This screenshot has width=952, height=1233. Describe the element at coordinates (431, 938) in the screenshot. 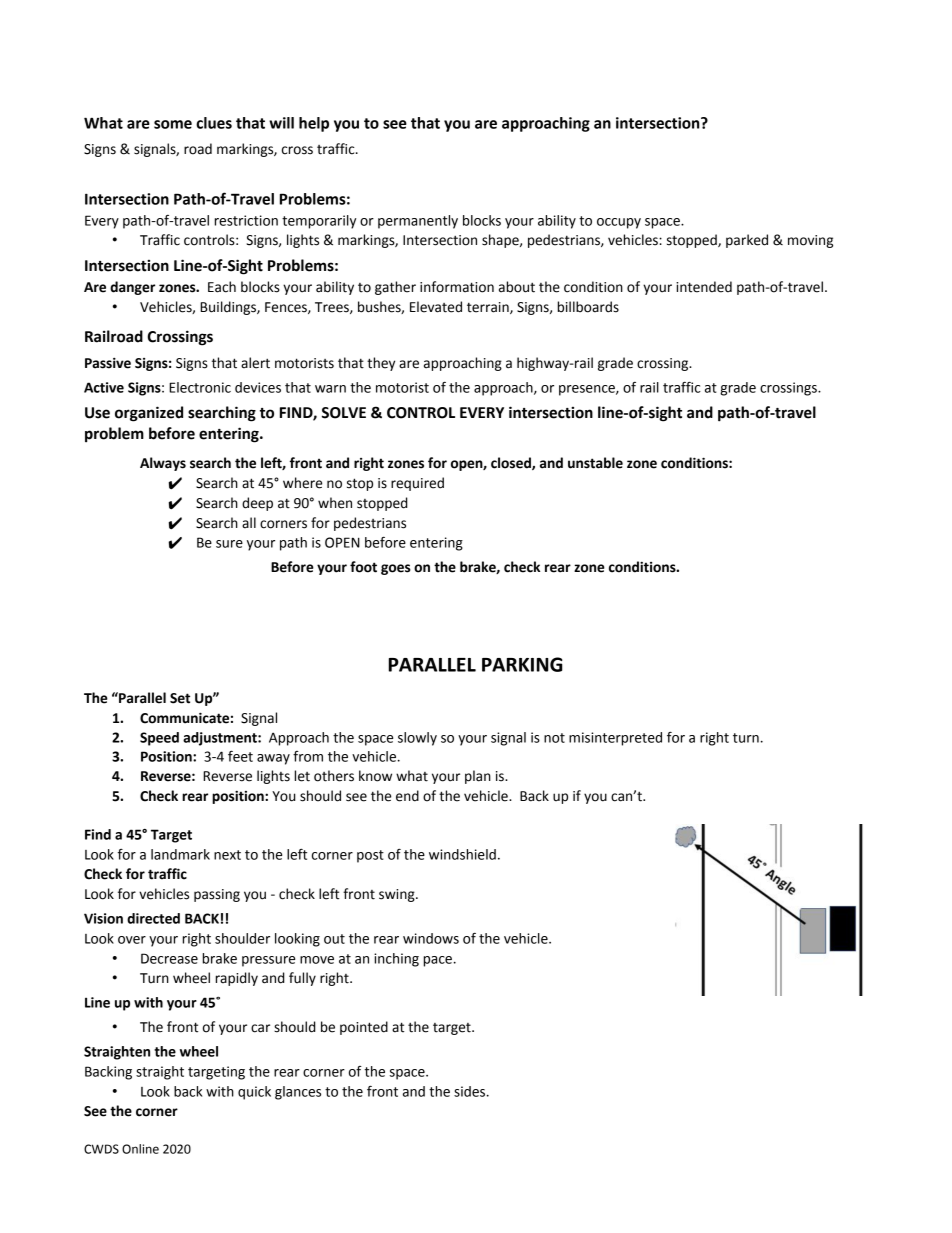

I see `windows` at that location.
